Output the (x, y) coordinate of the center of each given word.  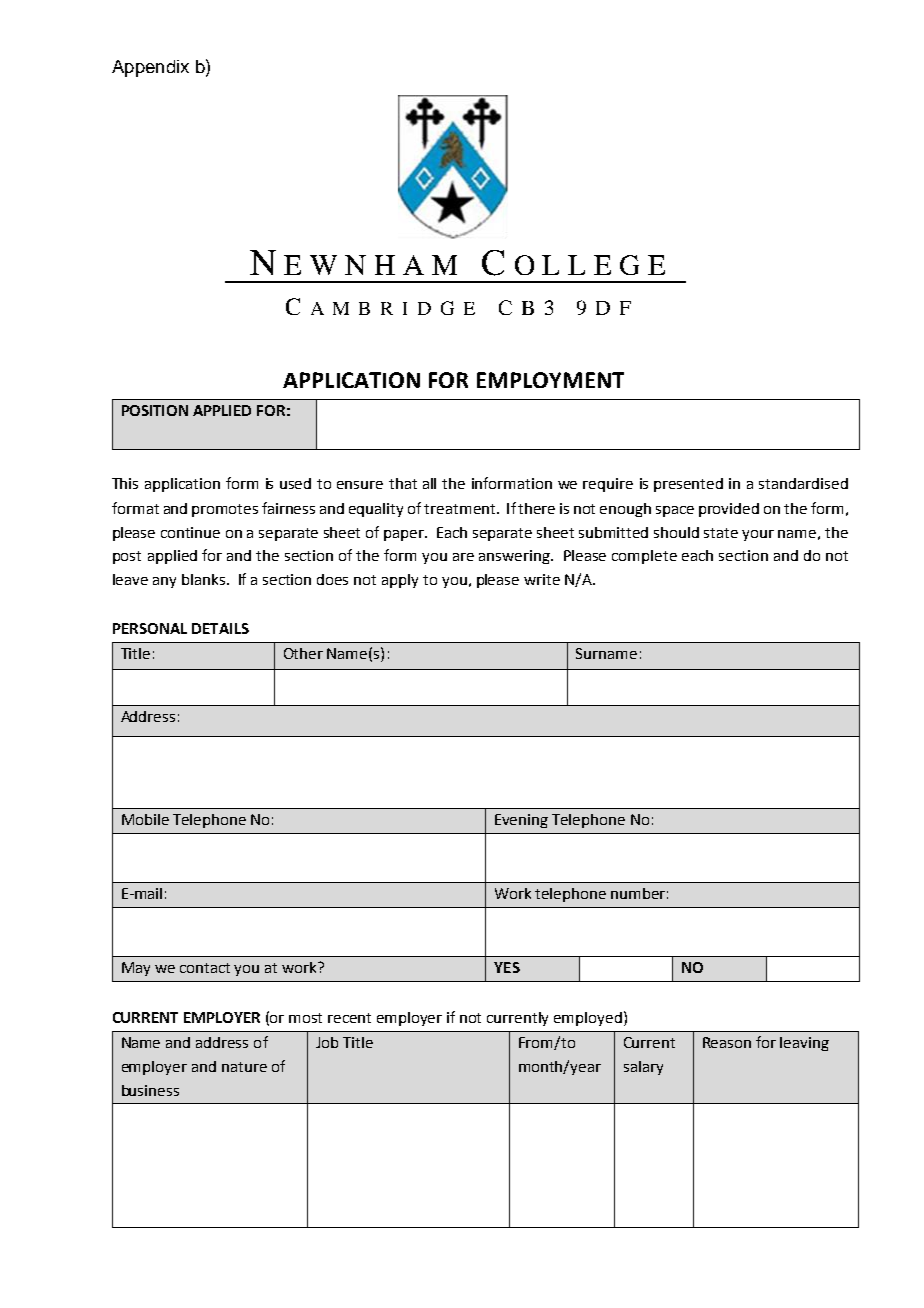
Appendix (150, 68)
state (721, 533)
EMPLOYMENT (550, 380)
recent (349, 1018)
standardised (803, 483)
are (463, 557)
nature (244, 1067)
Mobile (145, 819)
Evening (521, 821)
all (429, 483)
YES (507, 967)
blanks (205, 579)
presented (688, 485)
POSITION (155, 410)
